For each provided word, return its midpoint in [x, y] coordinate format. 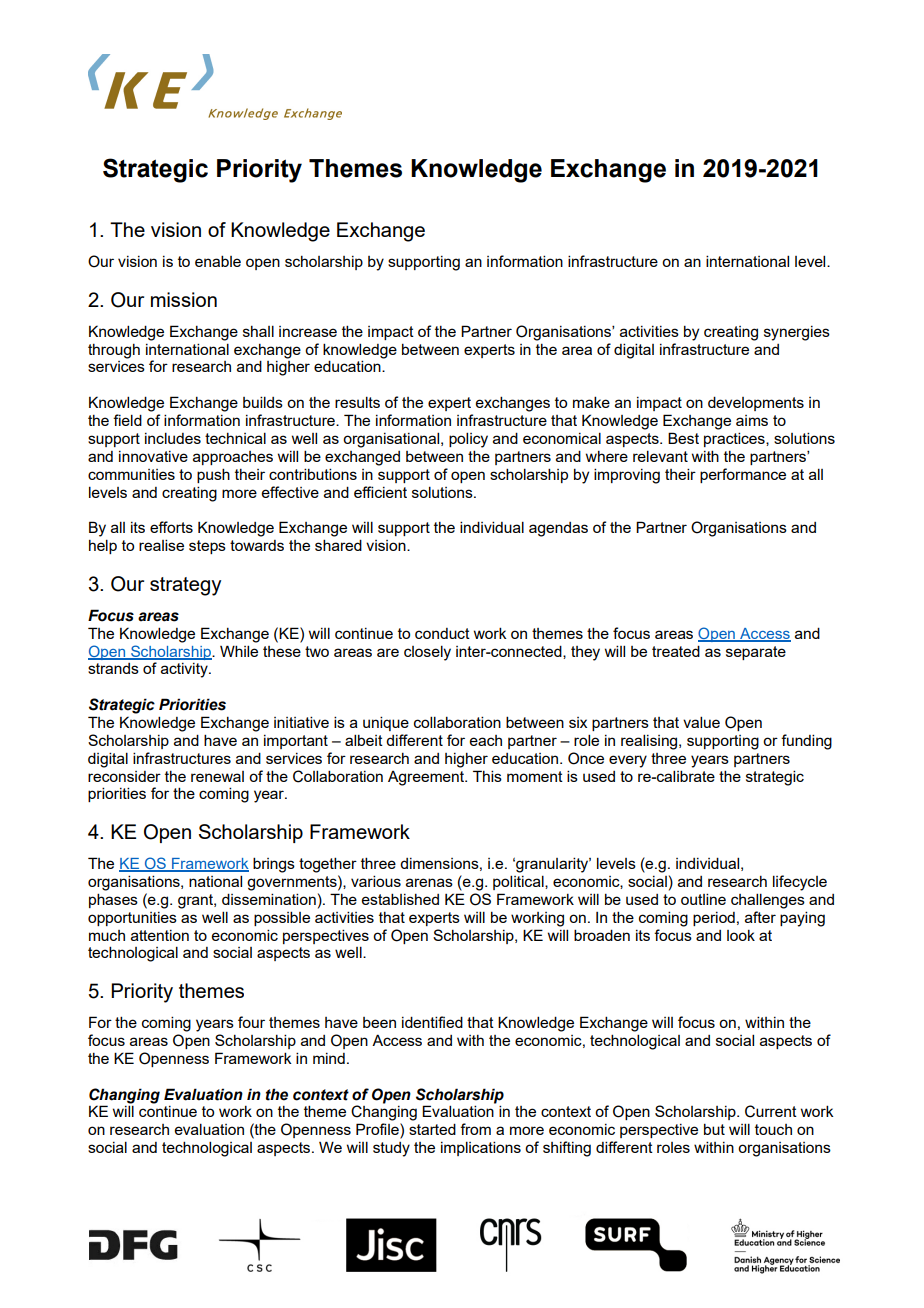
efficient [380, 492]
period [714, 919]
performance [743, 475]
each [486, 740]
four [251, 1022]
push [213, 475]
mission [184, 299]
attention [160, 935]
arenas [429, 882]
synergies [797, 333]
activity [185, 670]
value [701, 722]
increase [308, 331]
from [475, 1129]
